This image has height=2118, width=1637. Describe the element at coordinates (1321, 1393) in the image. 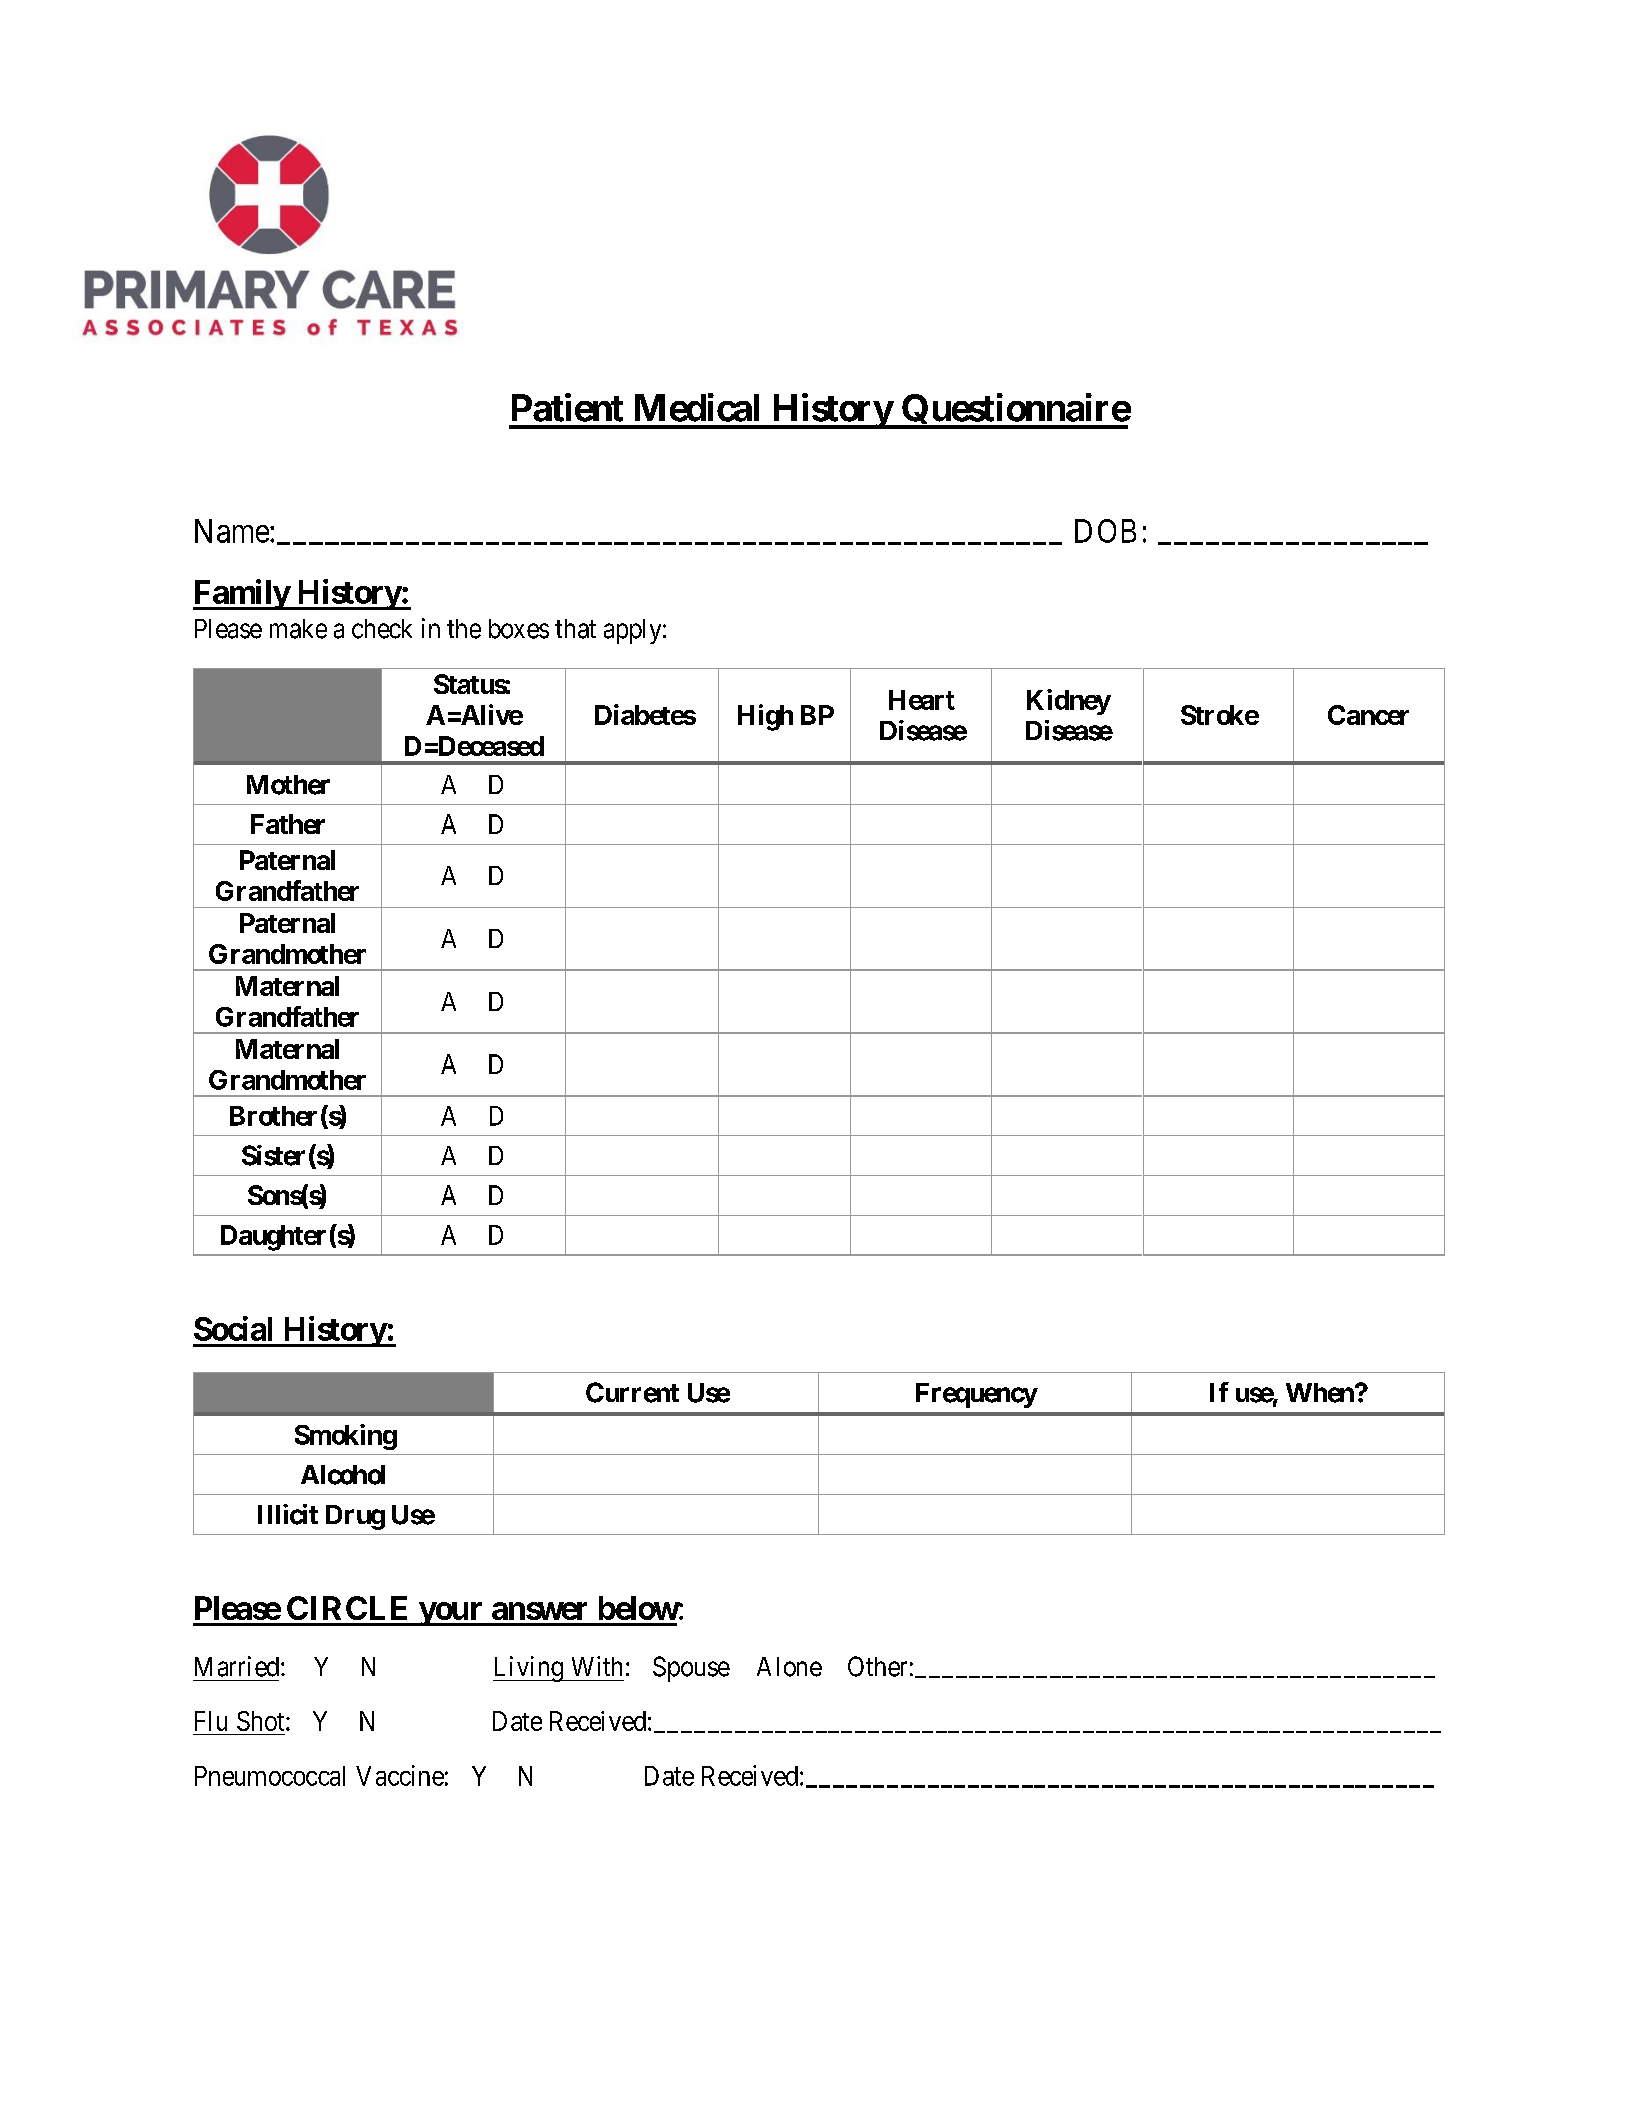

I see `When` at that location.
